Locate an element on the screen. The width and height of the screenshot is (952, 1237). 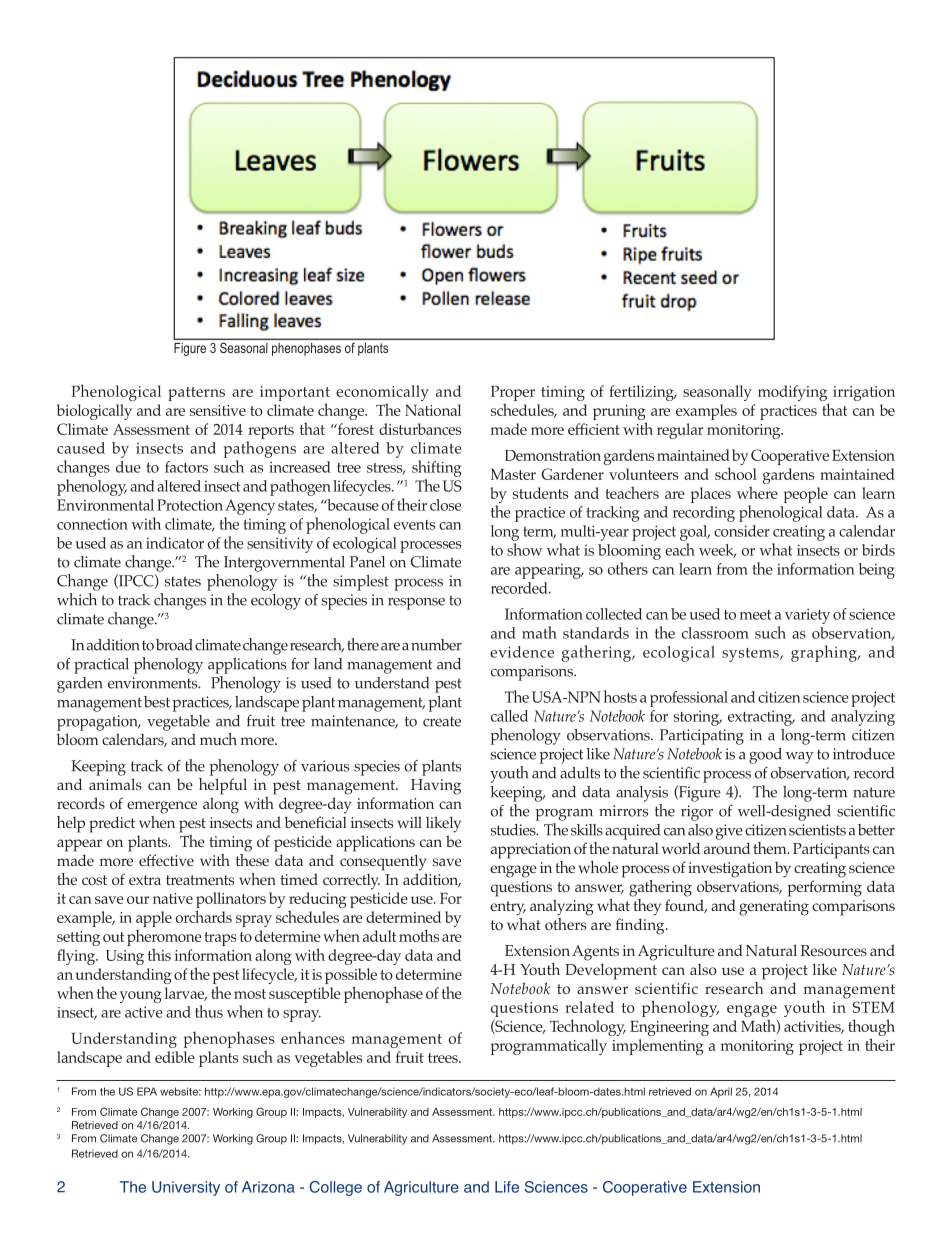
modifying is located at coordinates (793, 394).
